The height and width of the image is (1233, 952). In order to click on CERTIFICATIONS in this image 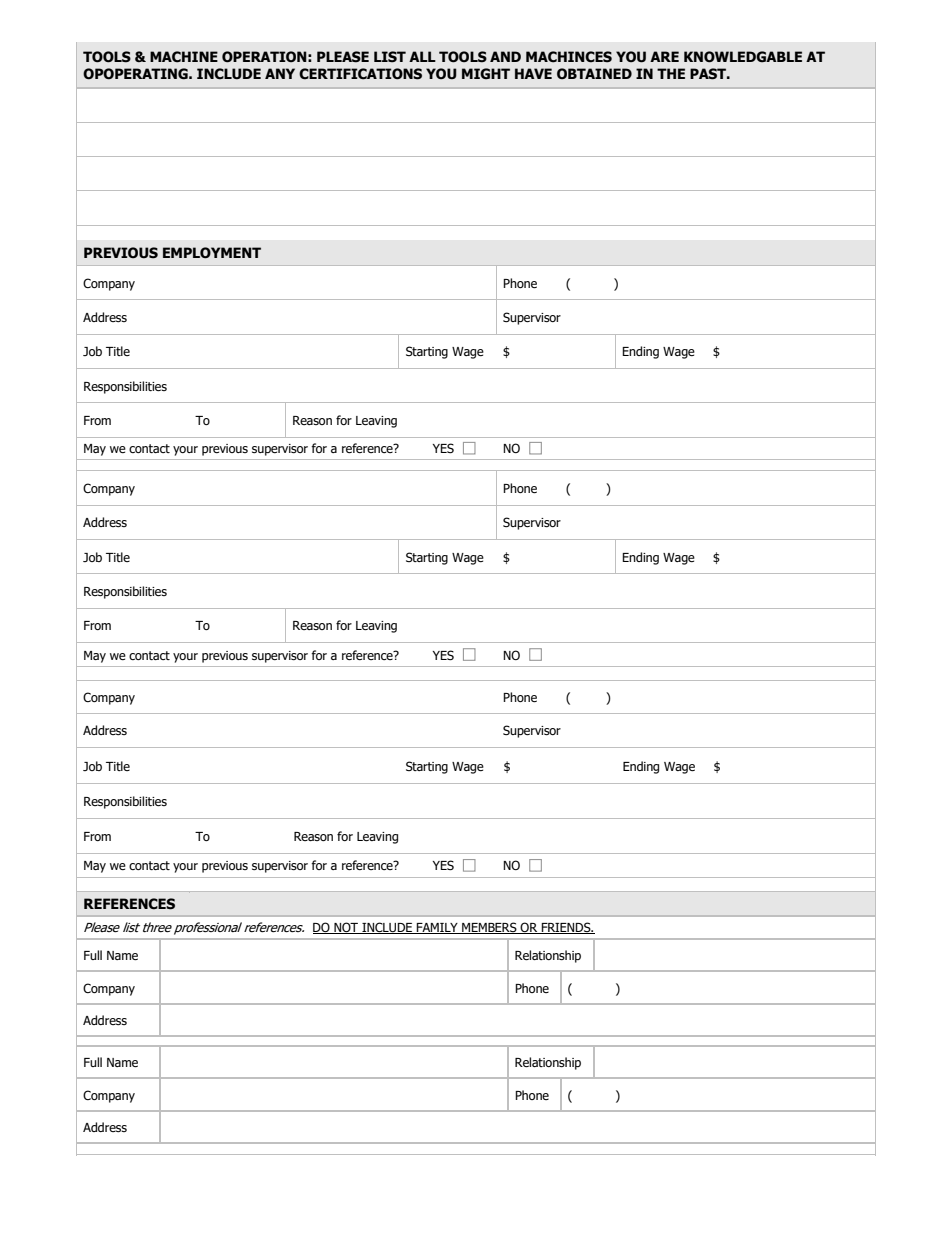, I will do `click(360, 74)`.
